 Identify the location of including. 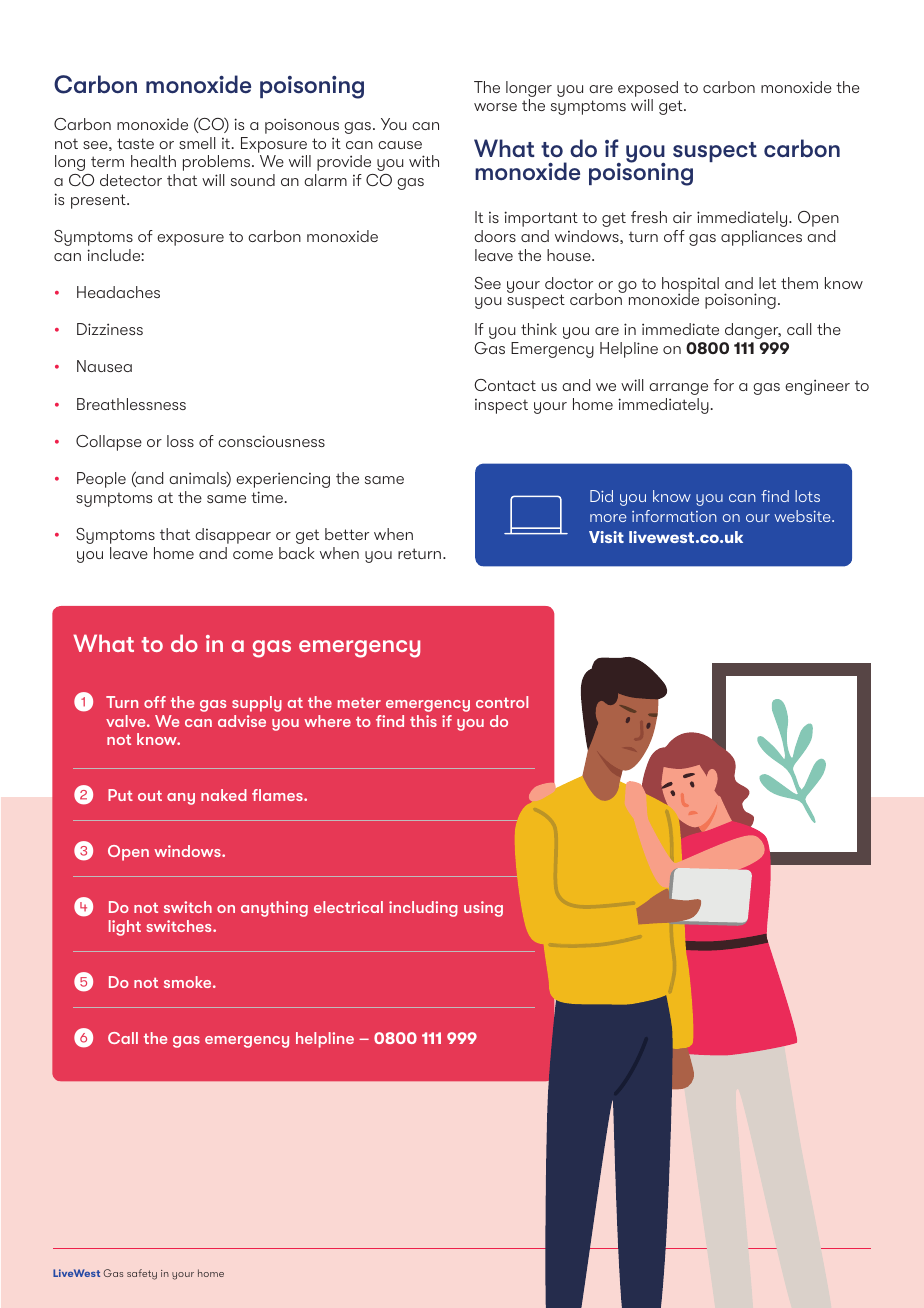
(423, 909).
